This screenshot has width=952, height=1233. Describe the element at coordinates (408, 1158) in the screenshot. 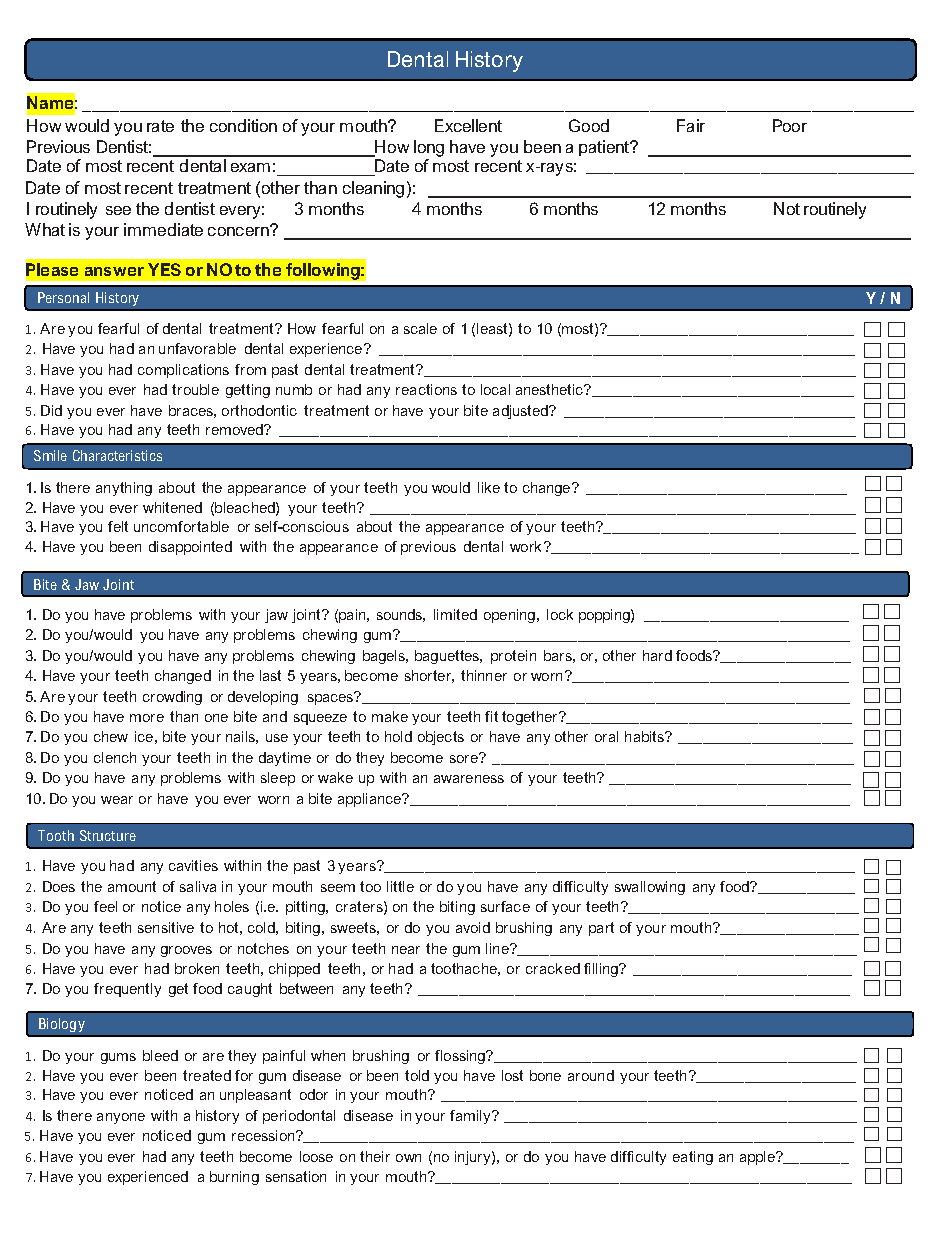

I see `own` at that location.
